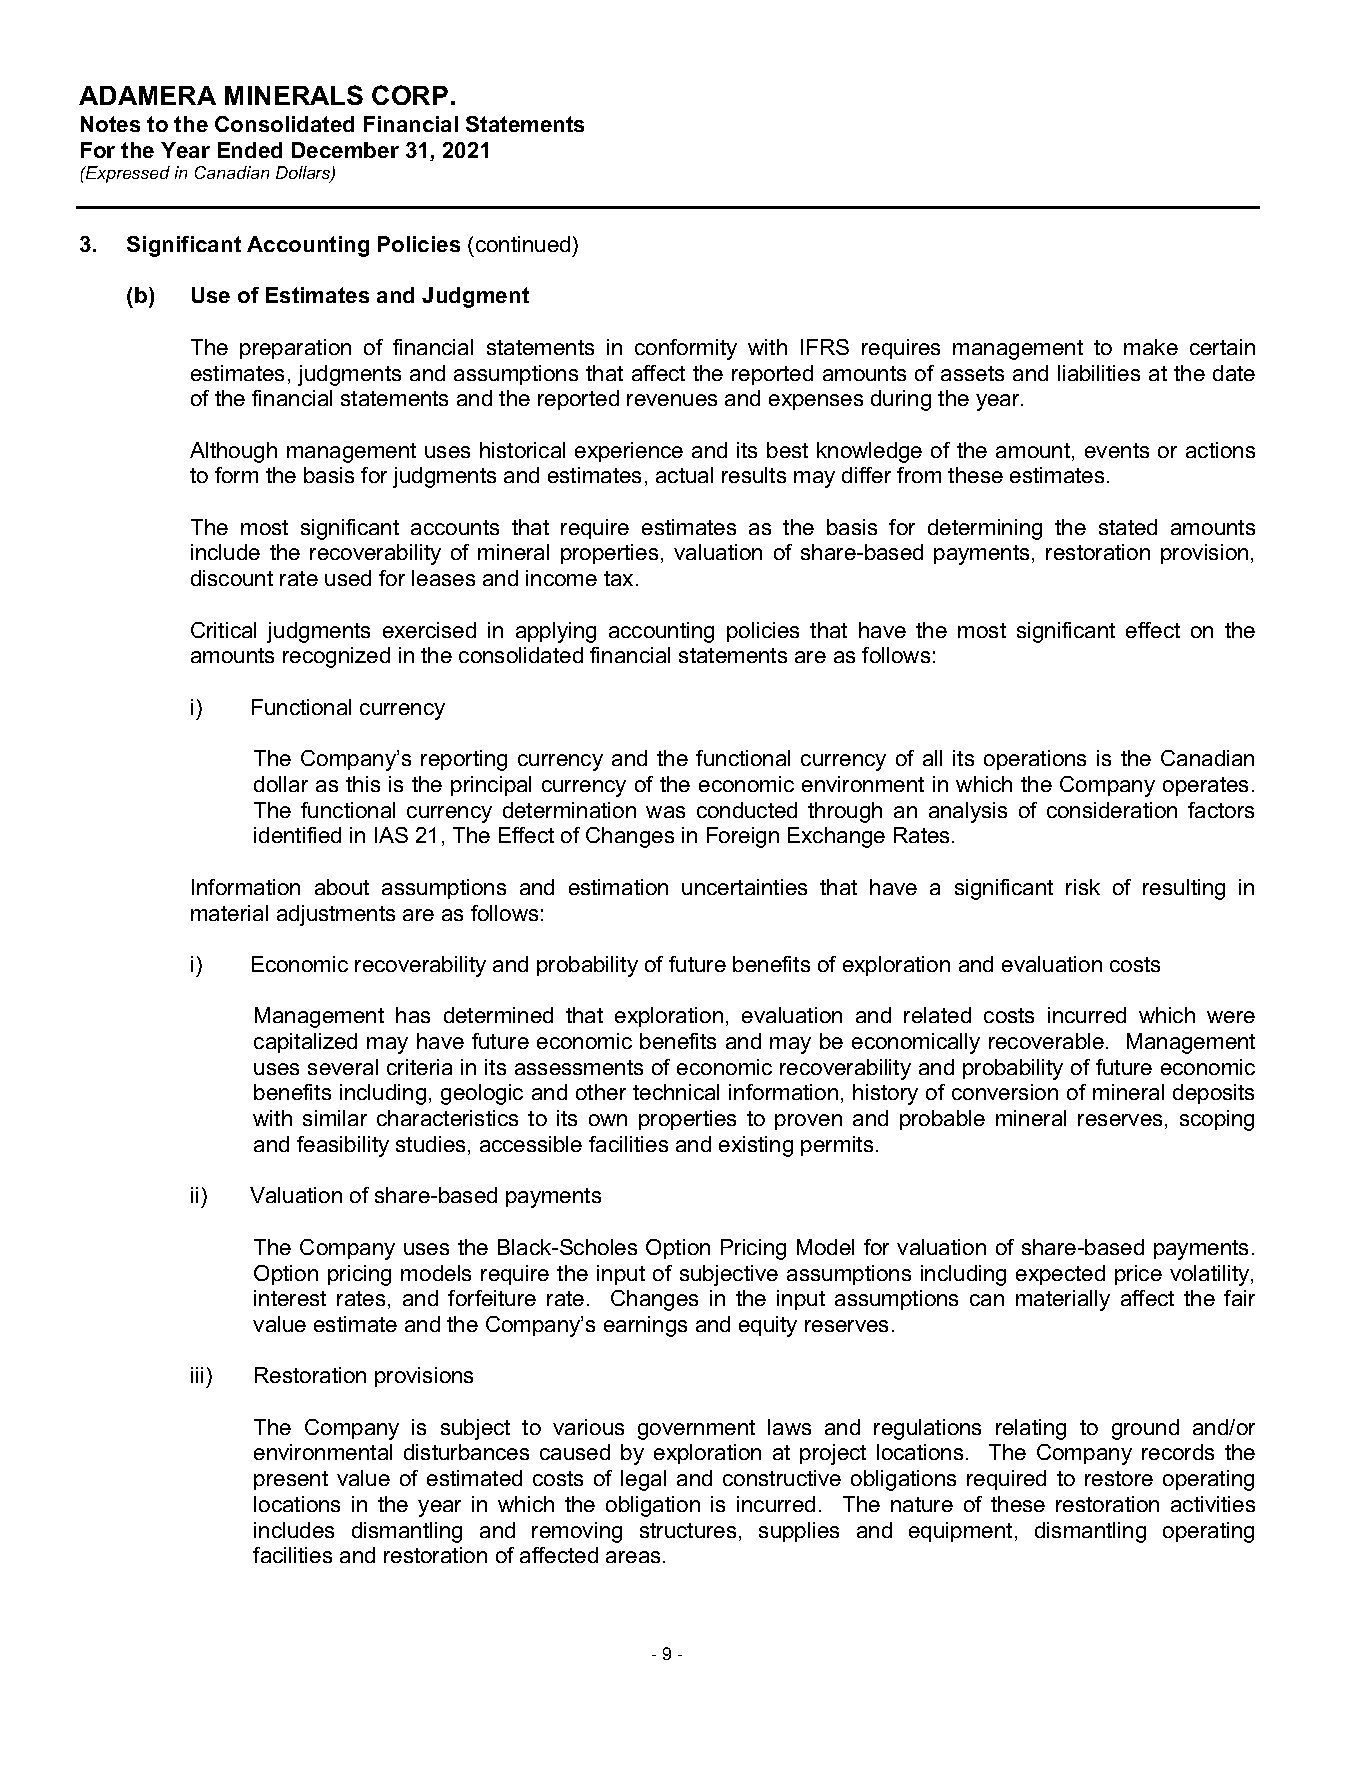 The height and width of the image is (1771, 1369). I want to click on continued, so click(523, 244).
